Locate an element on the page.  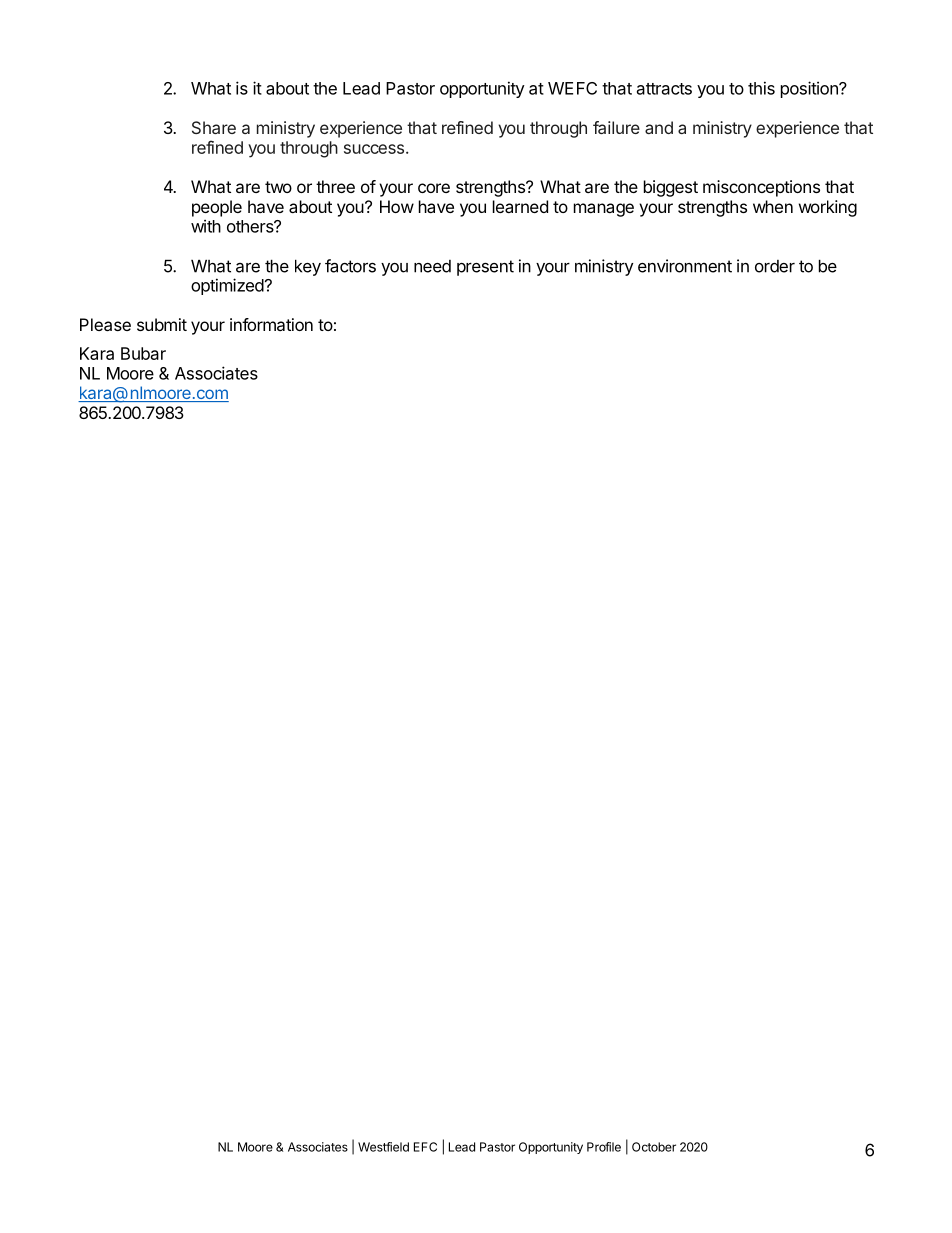
order is located at coordinates (775, 266).
